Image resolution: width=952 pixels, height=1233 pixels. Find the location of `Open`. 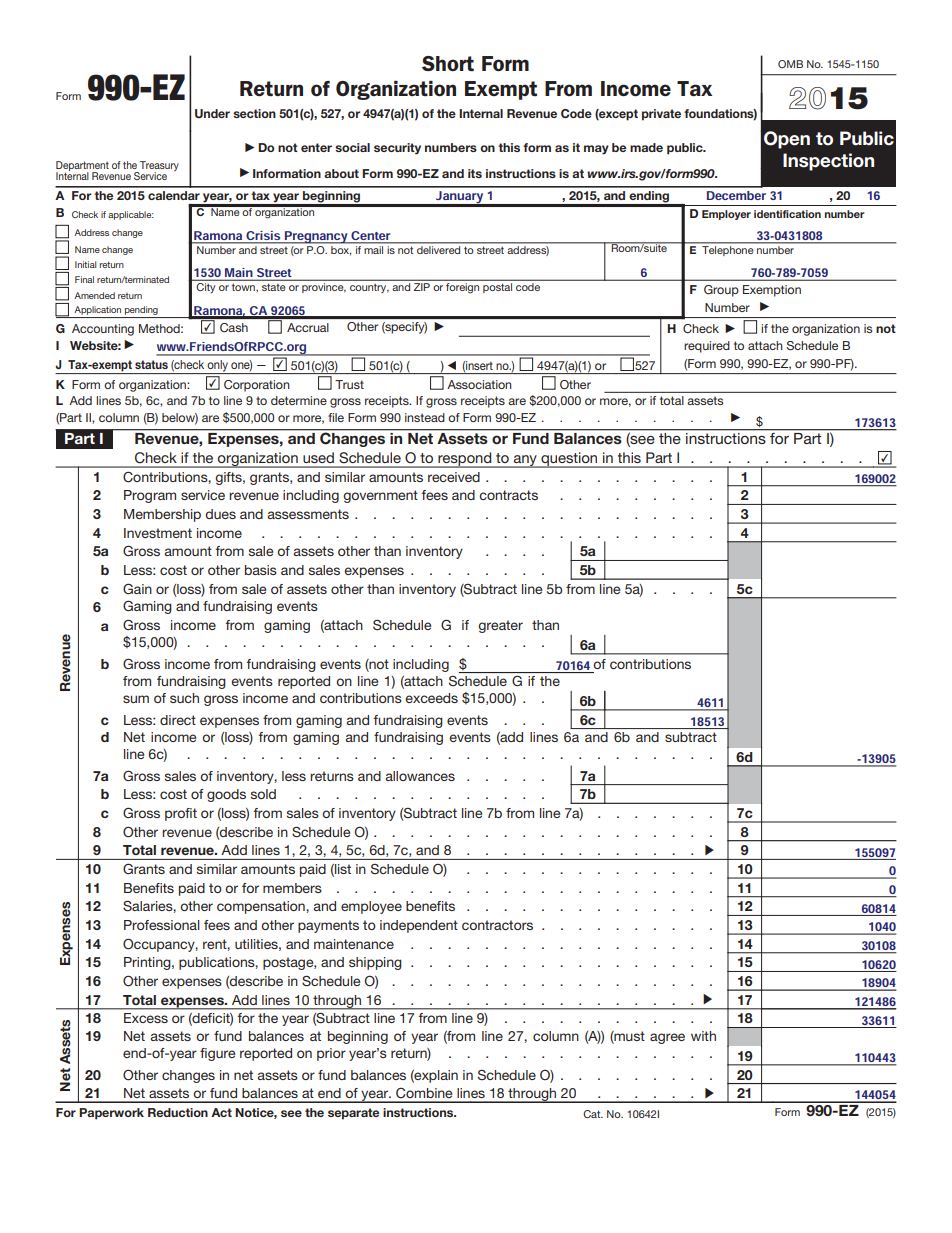

Open is located at coordinates (787, 140).
